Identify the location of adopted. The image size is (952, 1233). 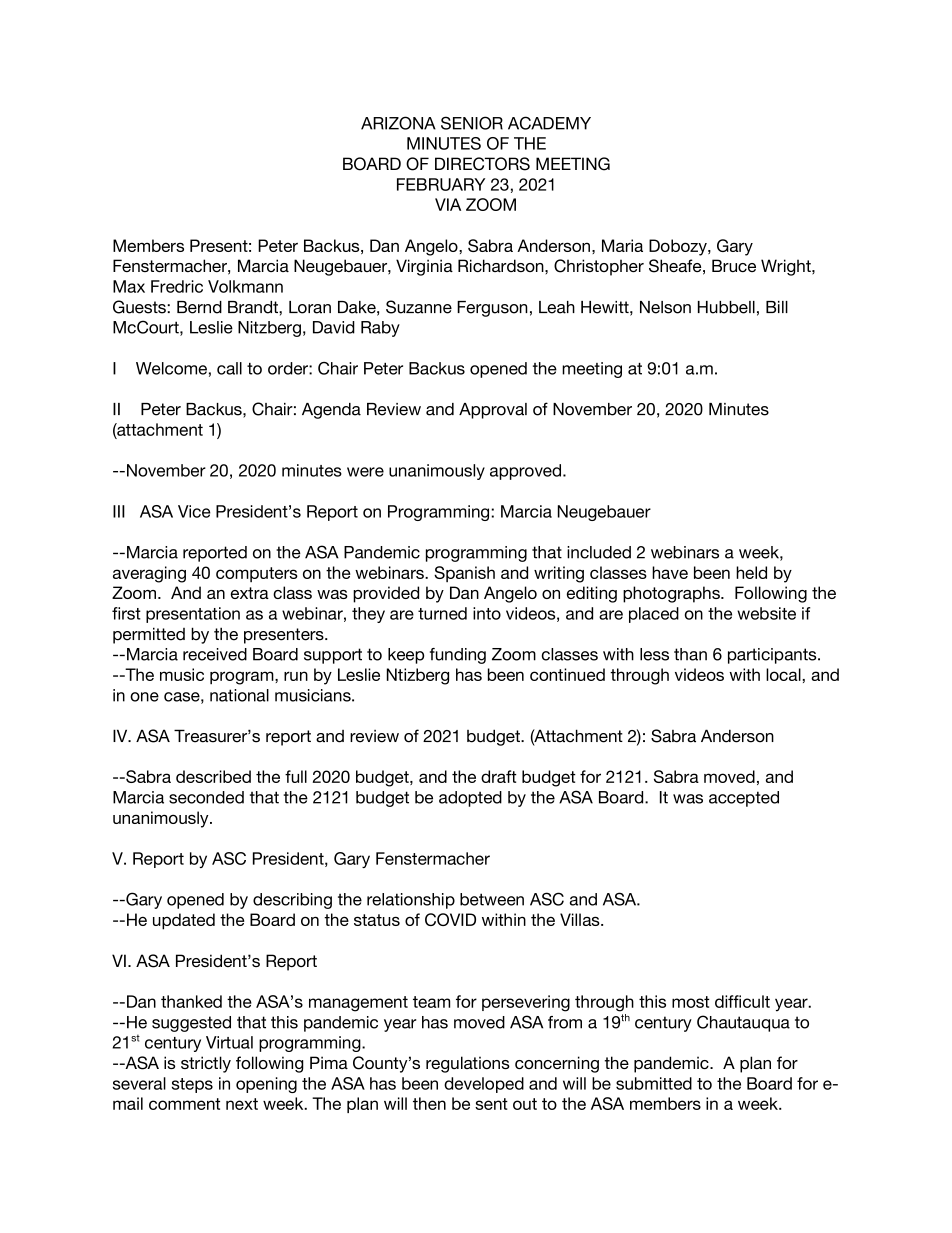
(470, 799).
